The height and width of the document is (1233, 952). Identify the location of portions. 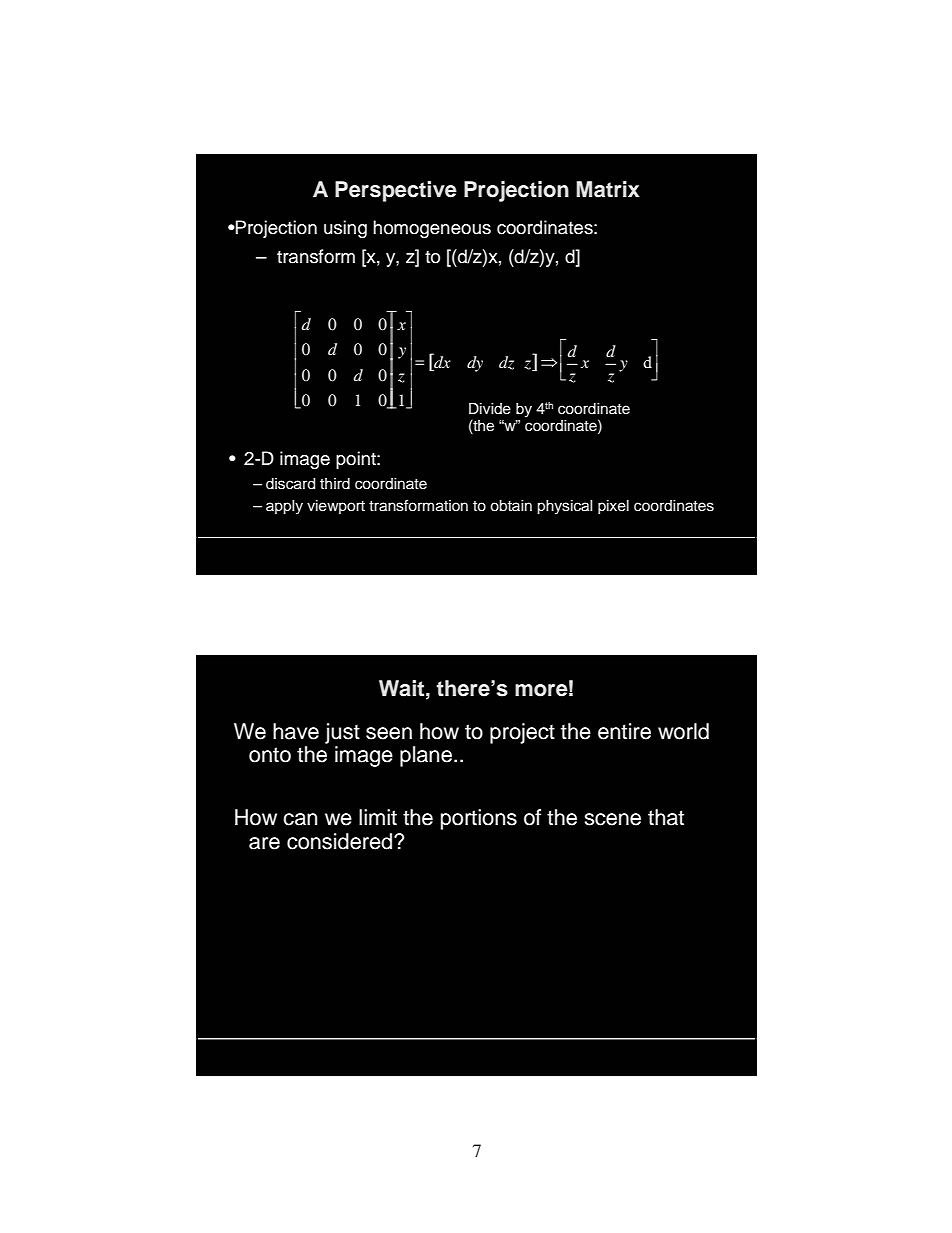
(479, 819).
